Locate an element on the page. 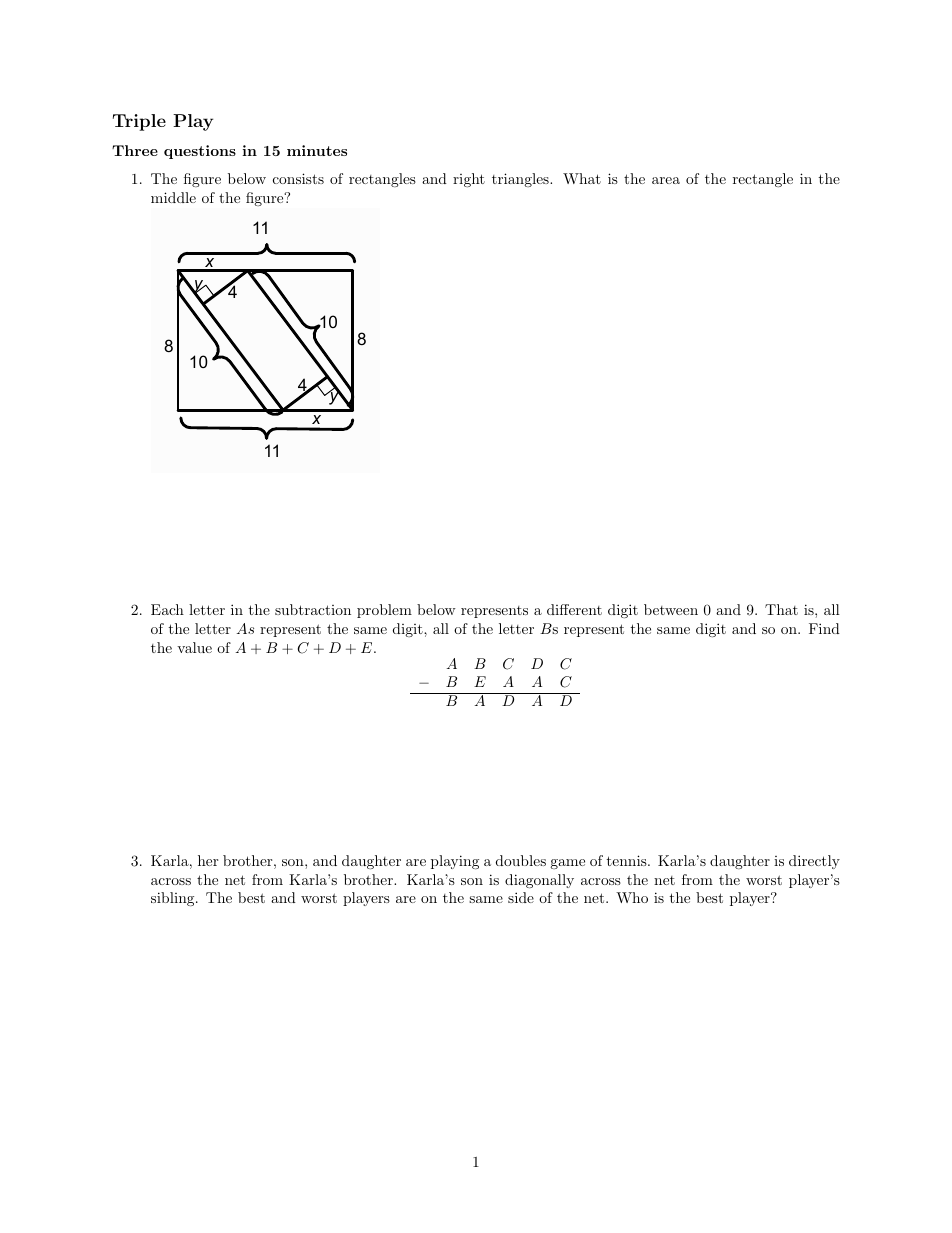 The width and height of the document is (952, 1233). Each is located at coordinates (167, 609).
